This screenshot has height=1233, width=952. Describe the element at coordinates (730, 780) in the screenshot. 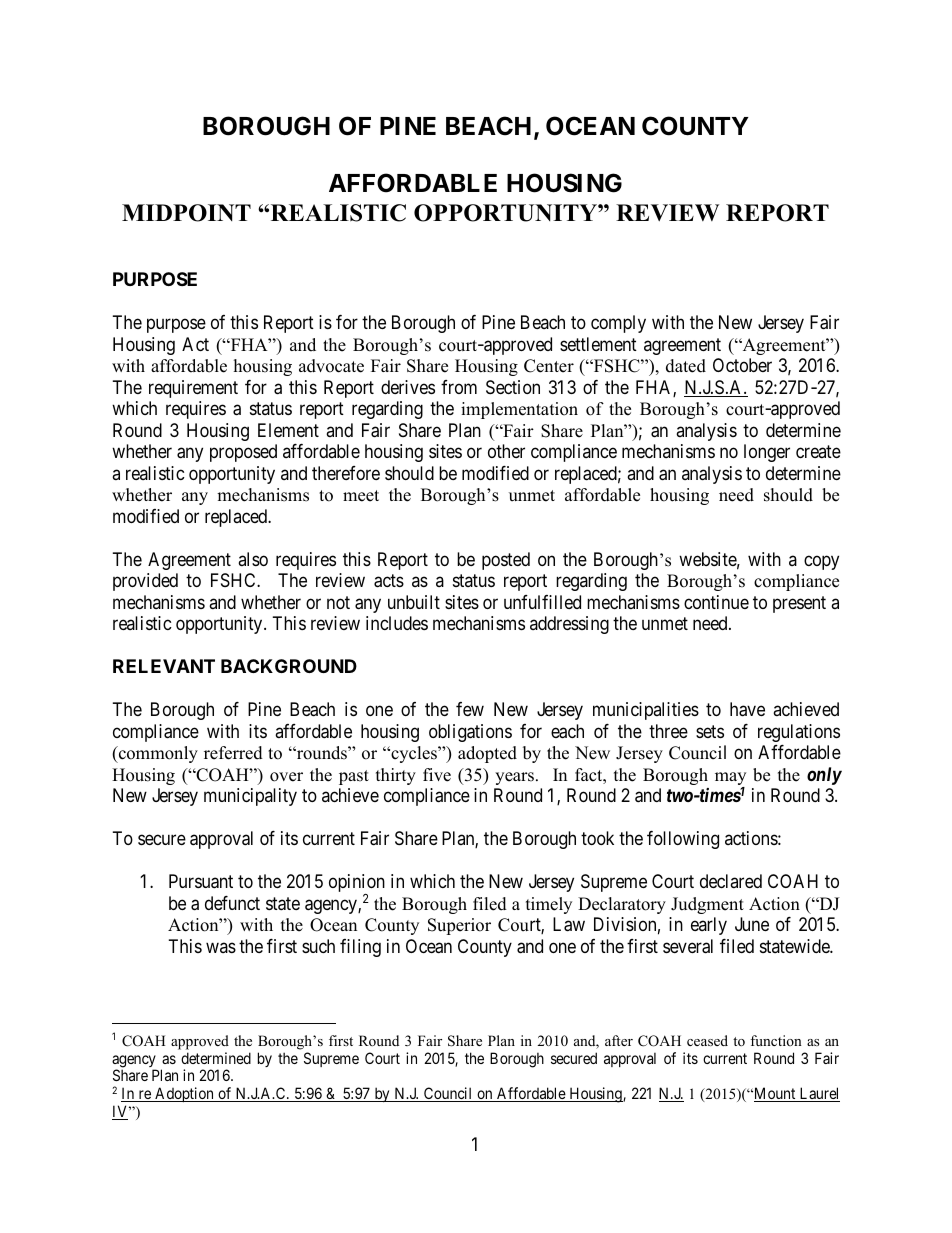

I see `may` at that location.
